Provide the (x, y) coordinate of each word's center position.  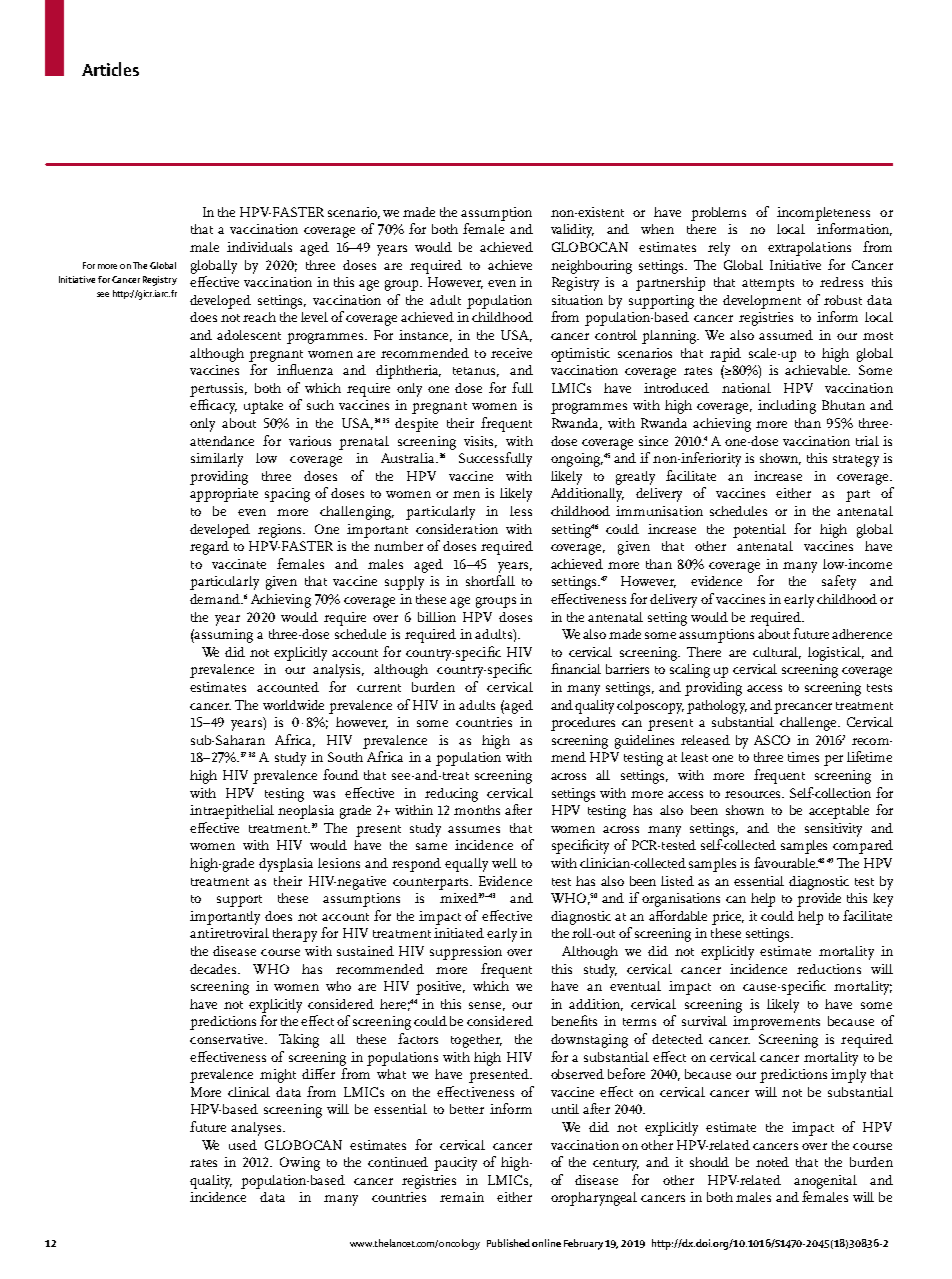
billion (437, 617)
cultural (777, 653)
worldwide (293, 705)
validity (572, 231)
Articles (110, 69)
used (243, 1145)
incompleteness (823, 214)
